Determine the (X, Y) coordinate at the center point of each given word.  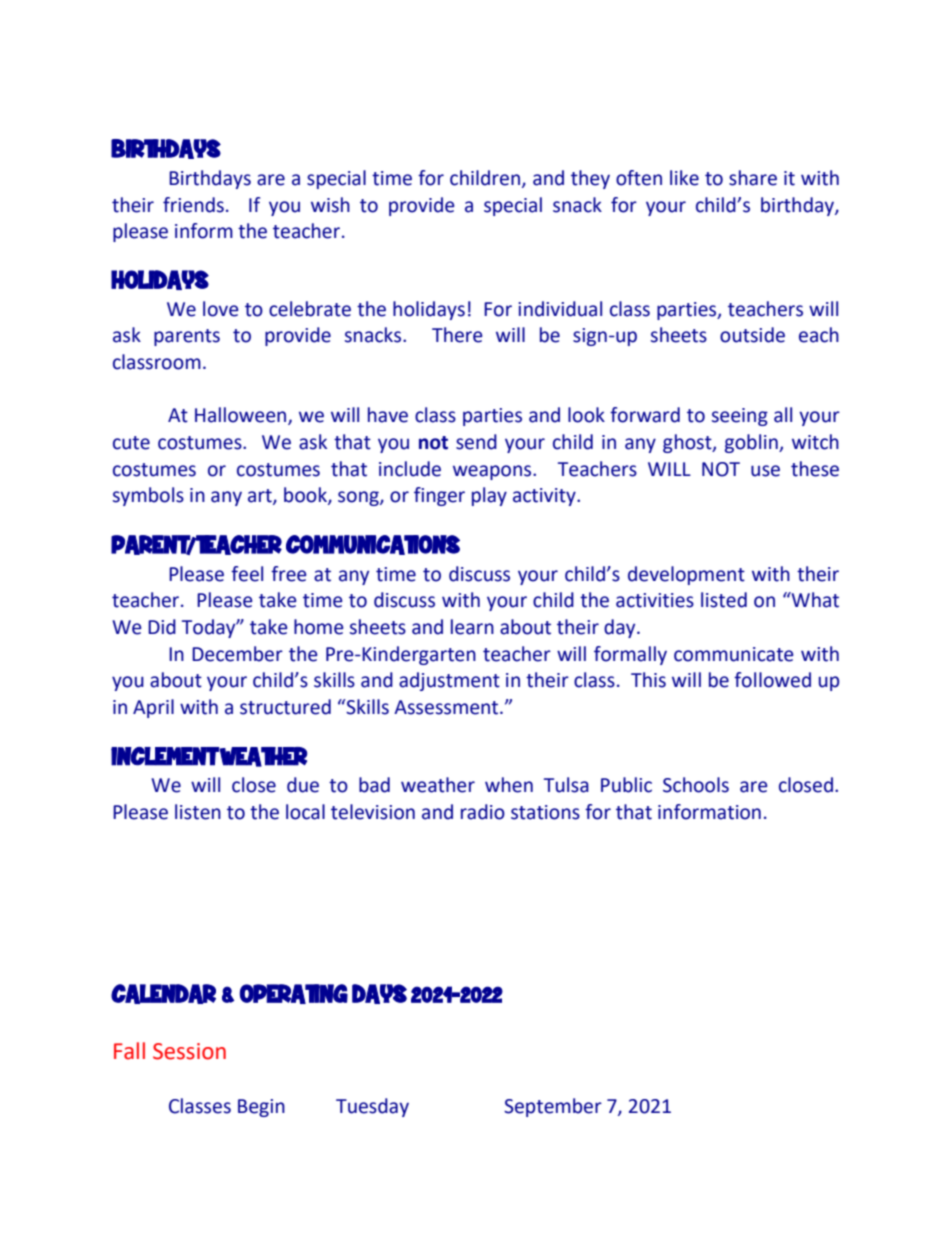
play (489, 496)
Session (189, 1051)
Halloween (242, 416)
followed (772, 680)
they (590, 179)
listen (198, 812)
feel (247, 574)
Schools (696, 785)
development (686, 575)
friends (193, 205)
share (753, 178)
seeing (740, 417)
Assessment (447, 707)
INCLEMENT (165, 756)
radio (483, 812)
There (457, 335)
